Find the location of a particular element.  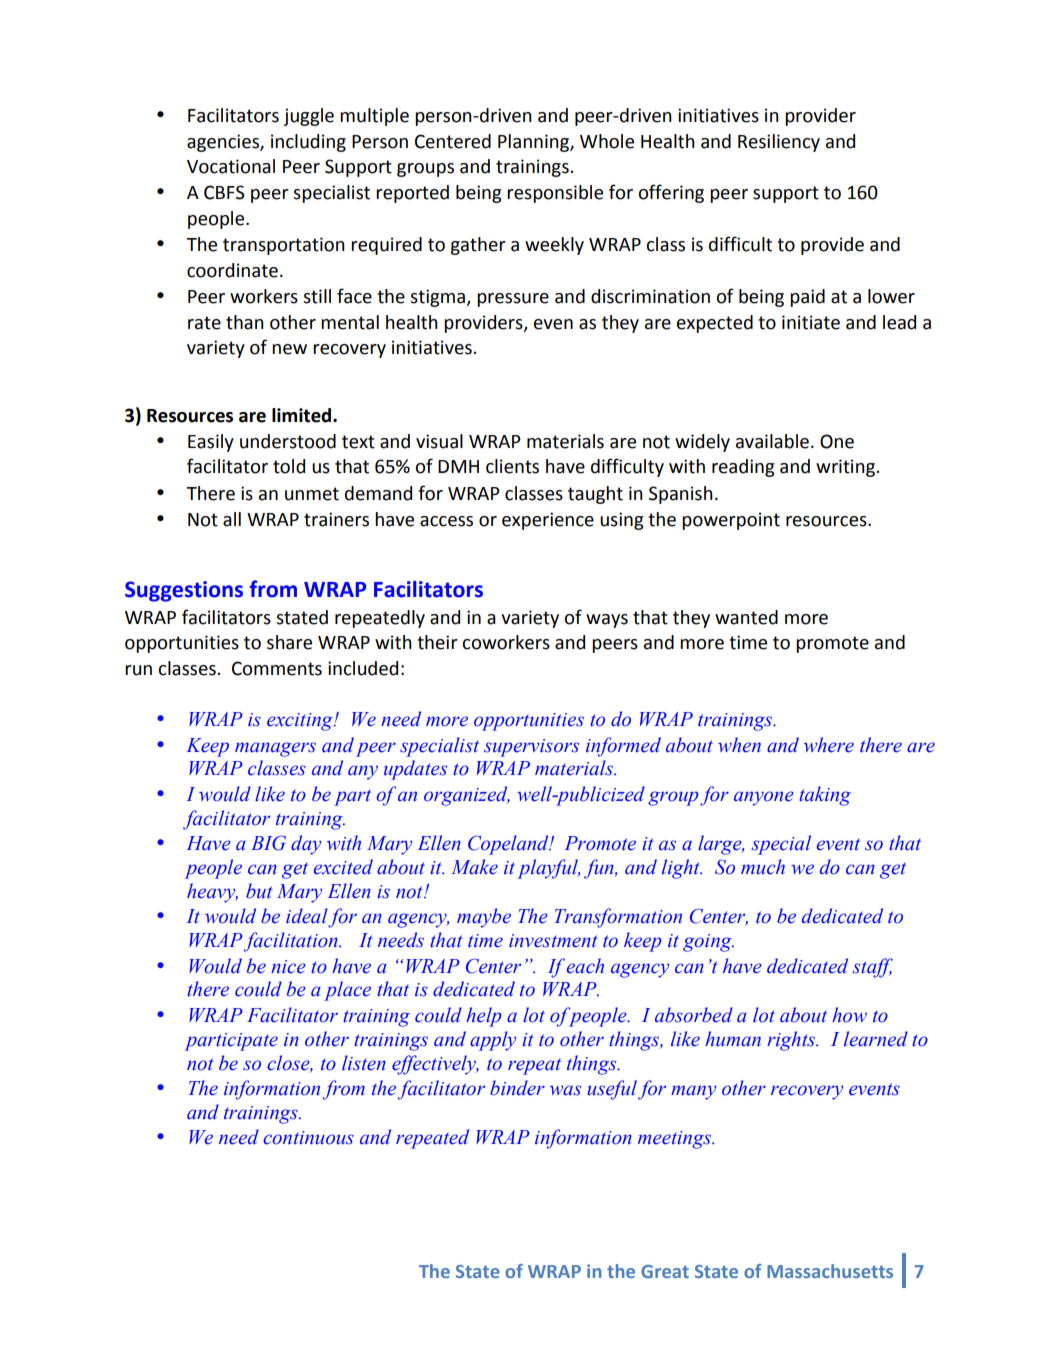

where is located at coordinates (829, 745).
